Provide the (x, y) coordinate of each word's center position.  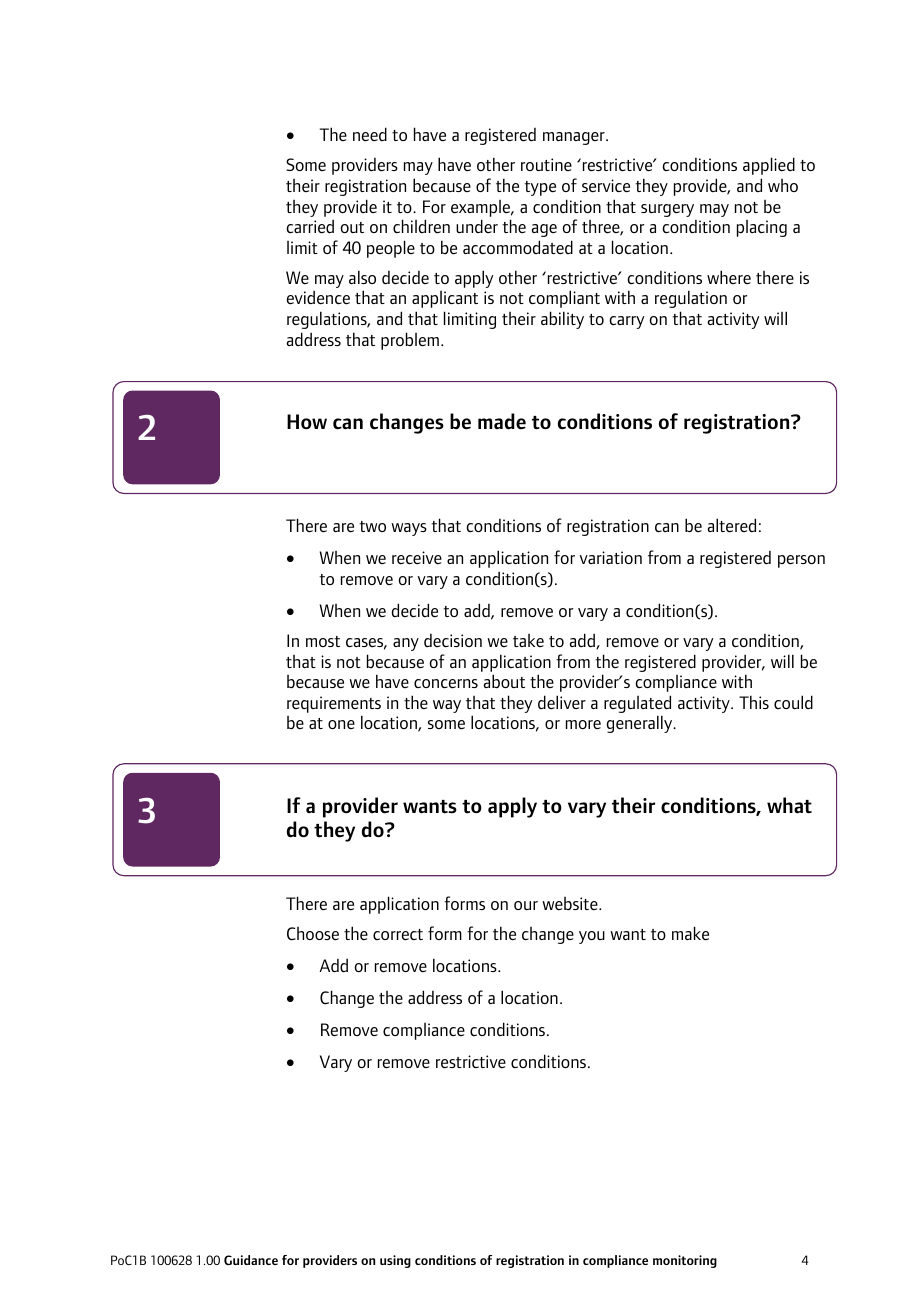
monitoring (685, 1261)
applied (769, 166)
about (504, 681)
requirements (334, 704)
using (395, 1261)
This (754, 702)
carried (310, 226)
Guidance (251, 1260)
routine (546, 164)
